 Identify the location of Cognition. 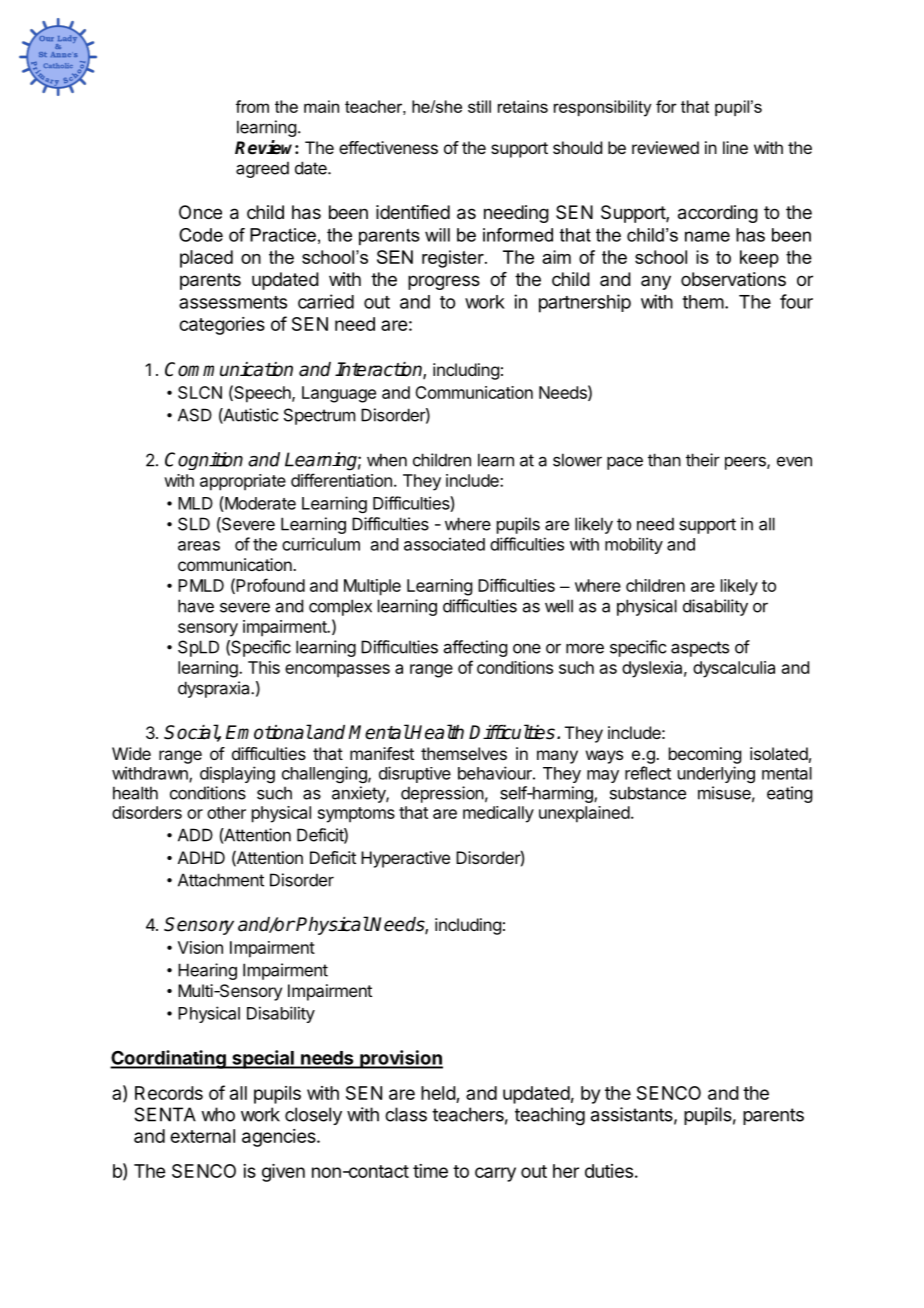
(204, 461).
